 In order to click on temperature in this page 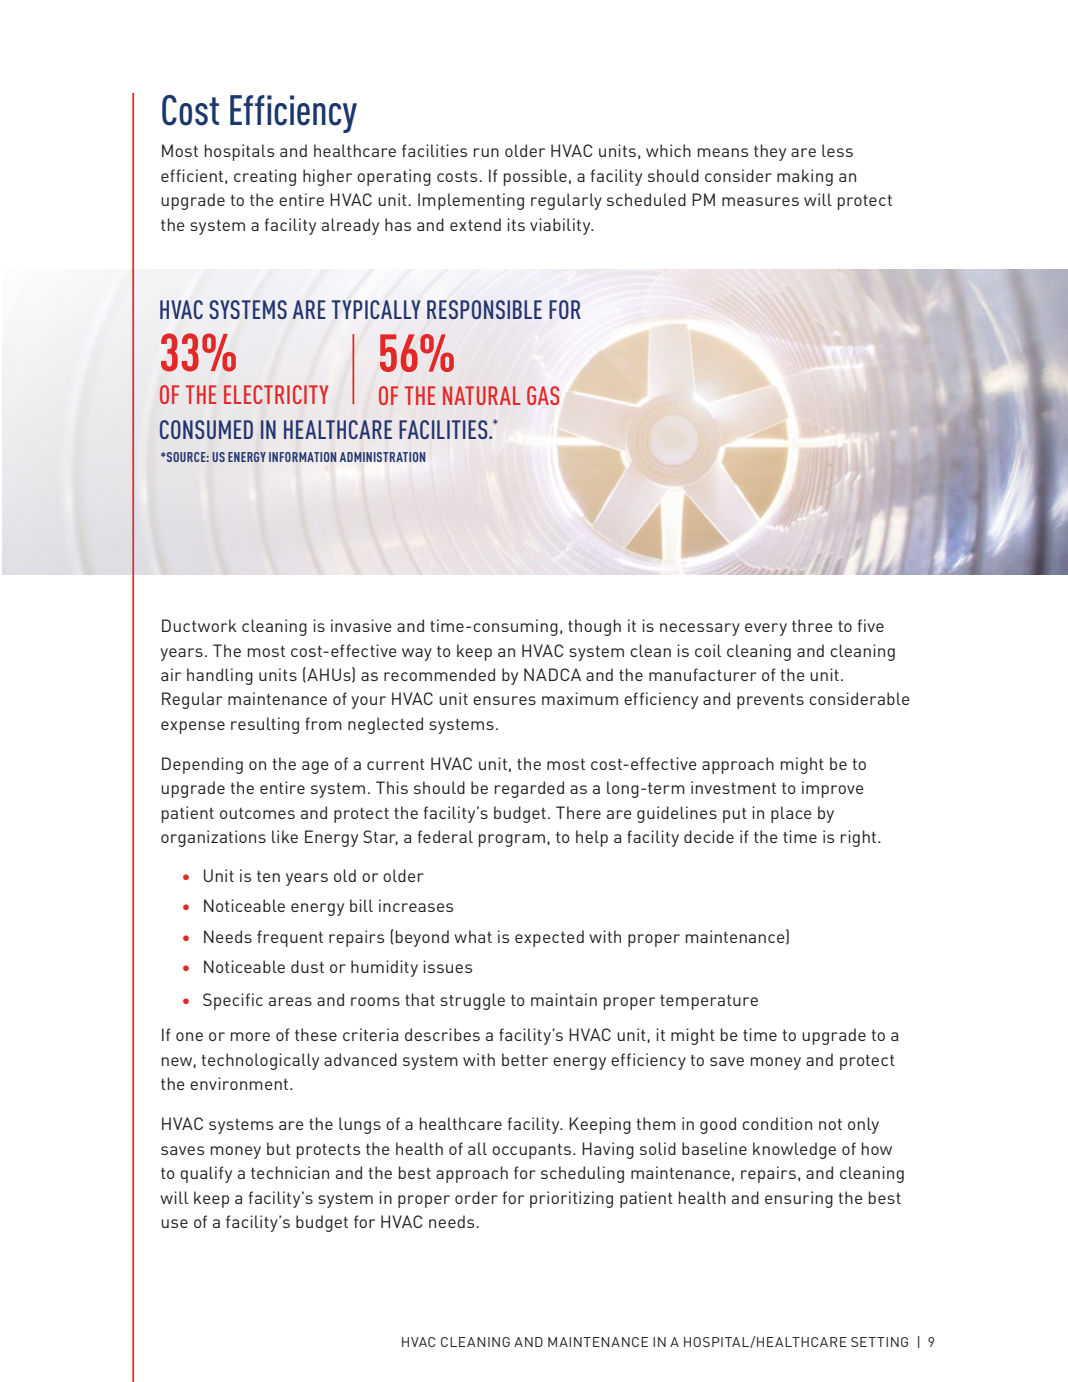, I will do `click(709, 1002)`.
